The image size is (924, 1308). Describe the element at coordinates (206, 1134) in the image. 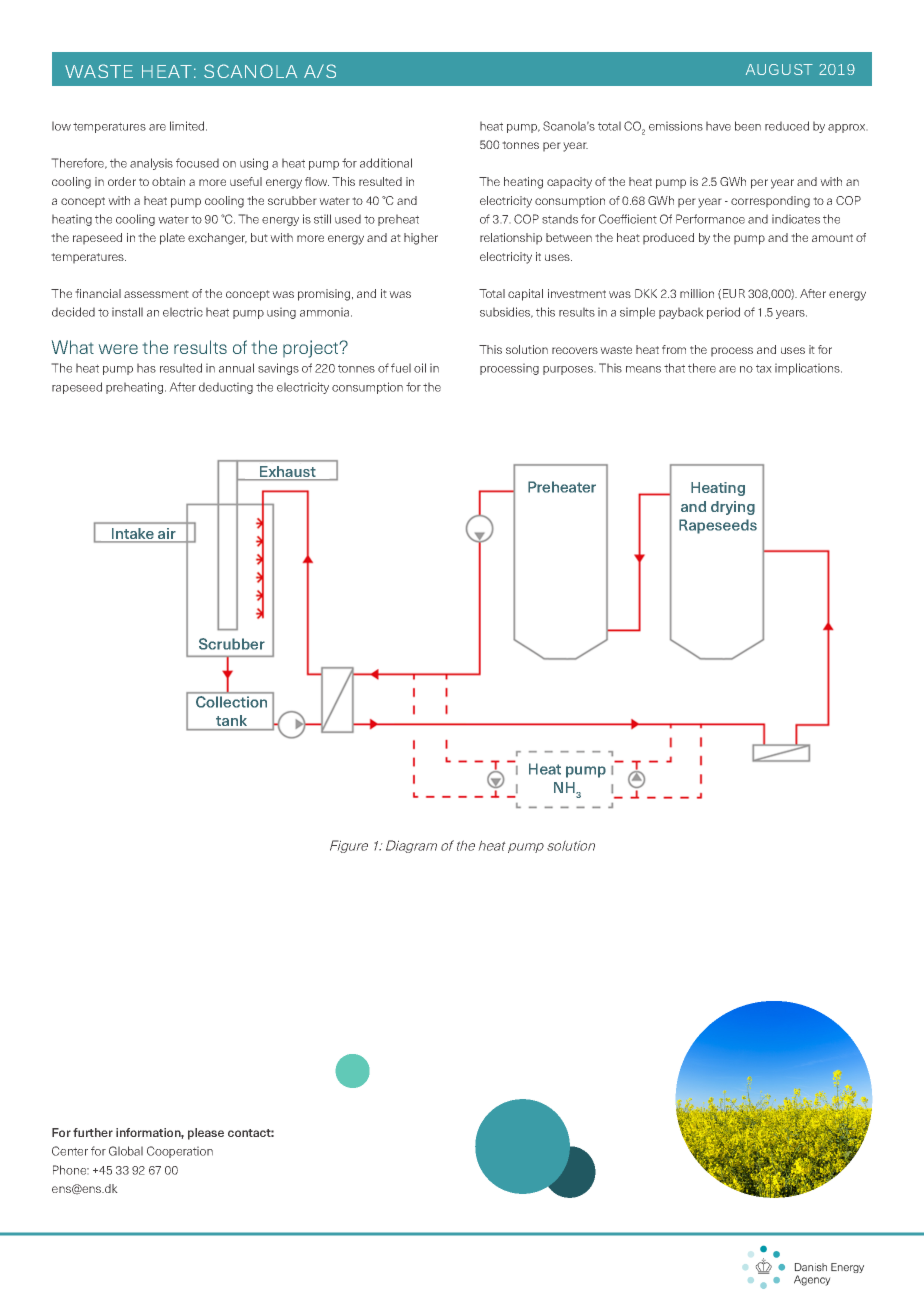

I see `please` at that location.
